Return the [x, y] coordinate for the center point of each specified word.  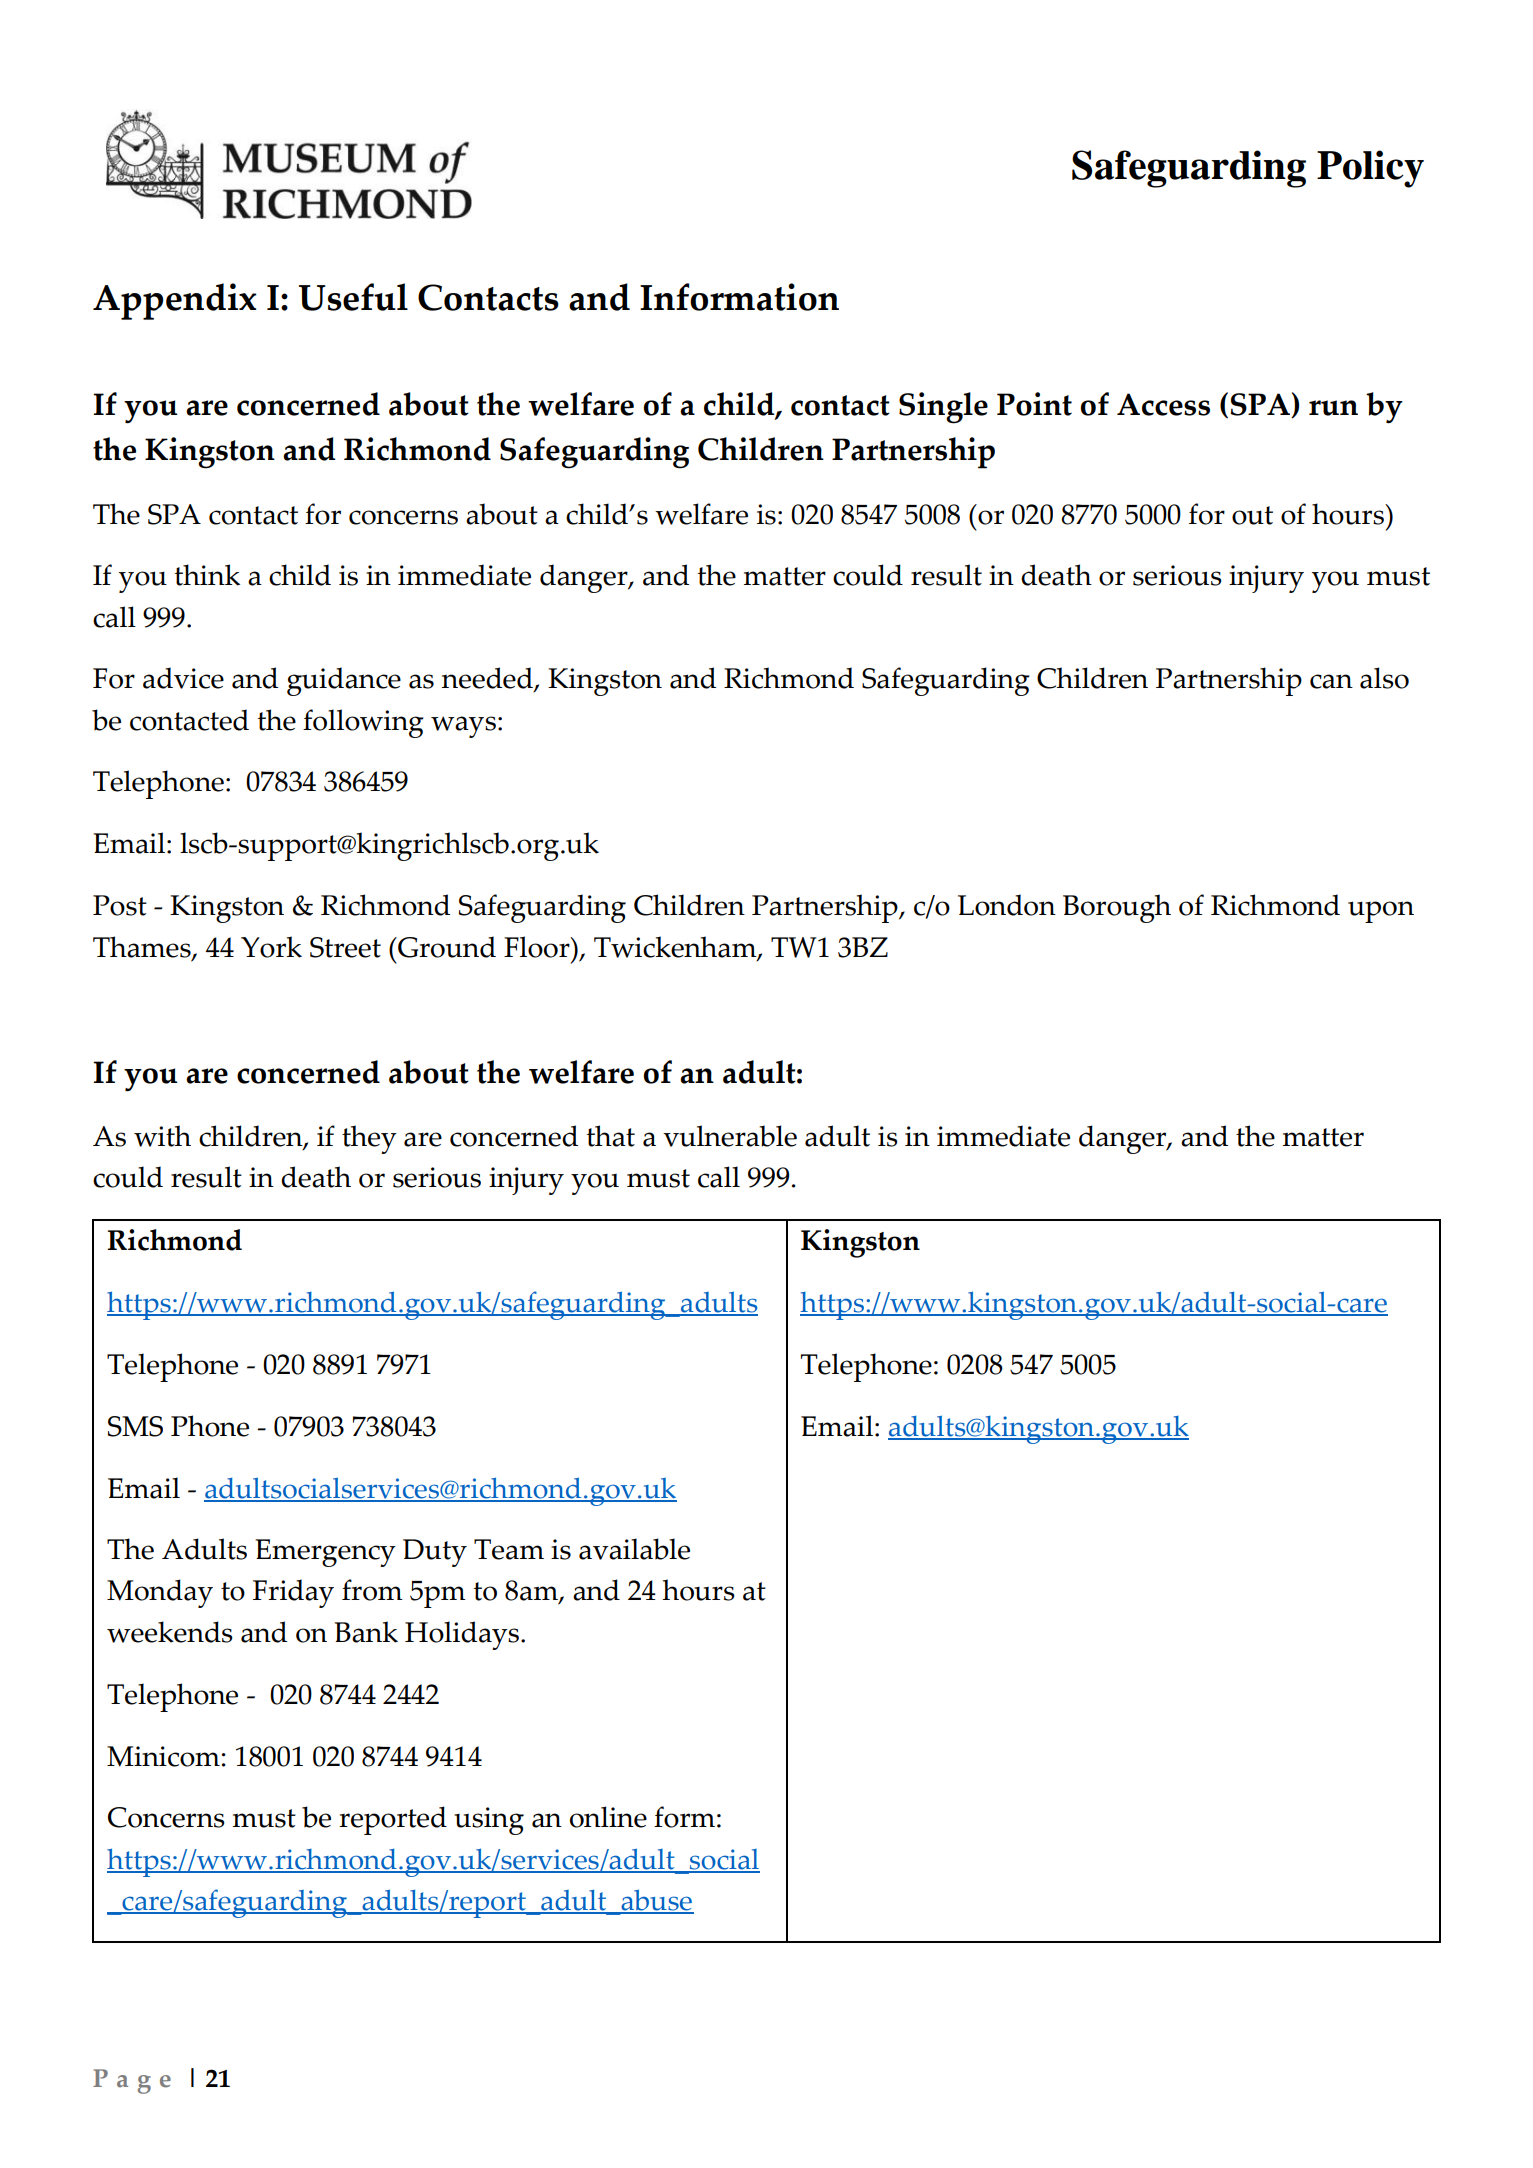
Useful [353, 297]
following [363, 723]
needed [488, 679]
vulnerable [730, 1136]
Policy [1370, 169]
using [489, 1821]
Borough [1117, 908]
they [369, 1139]
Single [943, 408]
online [608, 1817]
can [1331, 681]
